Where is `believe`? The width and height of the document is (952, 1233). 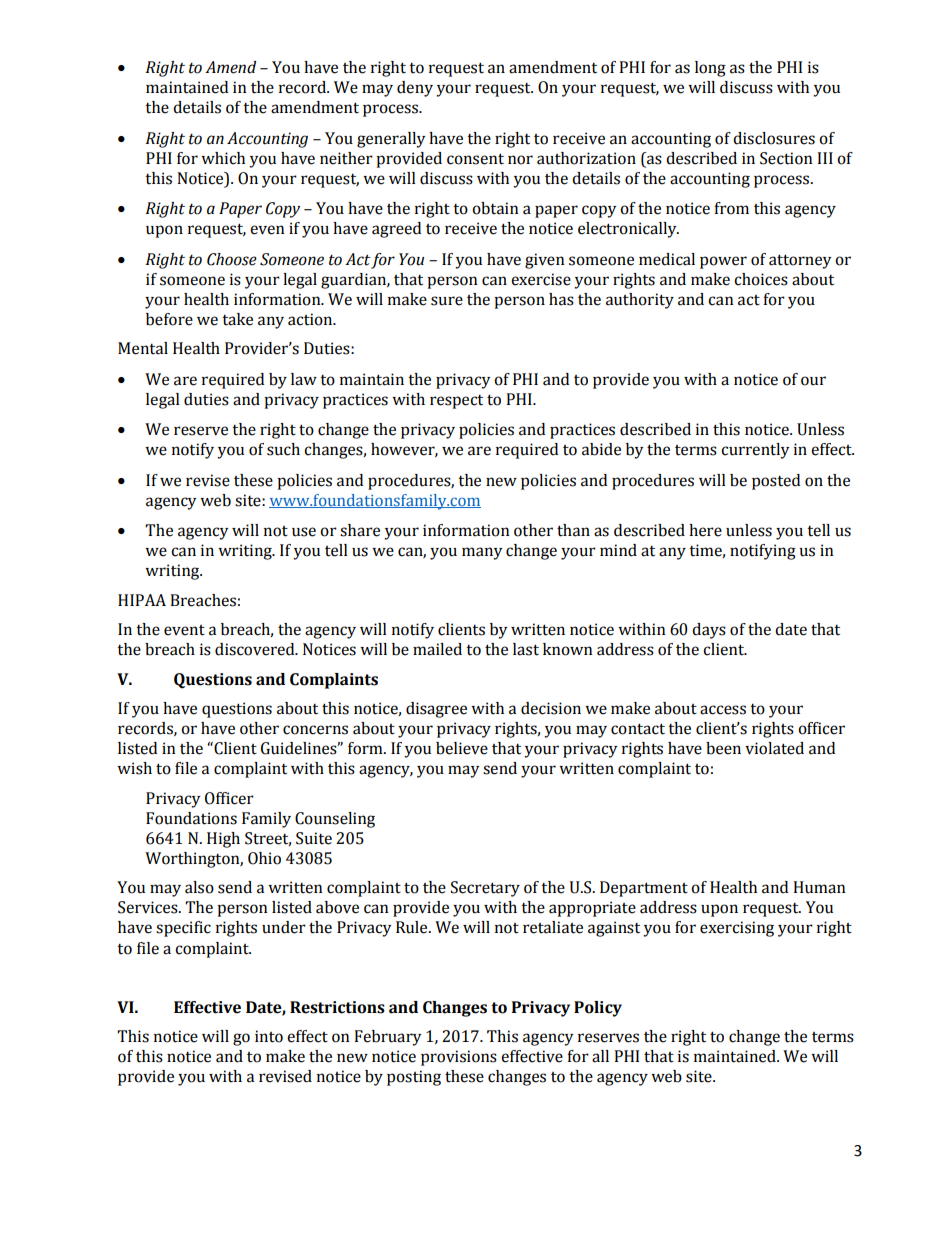
believe is located at coordinates (462, 748).
